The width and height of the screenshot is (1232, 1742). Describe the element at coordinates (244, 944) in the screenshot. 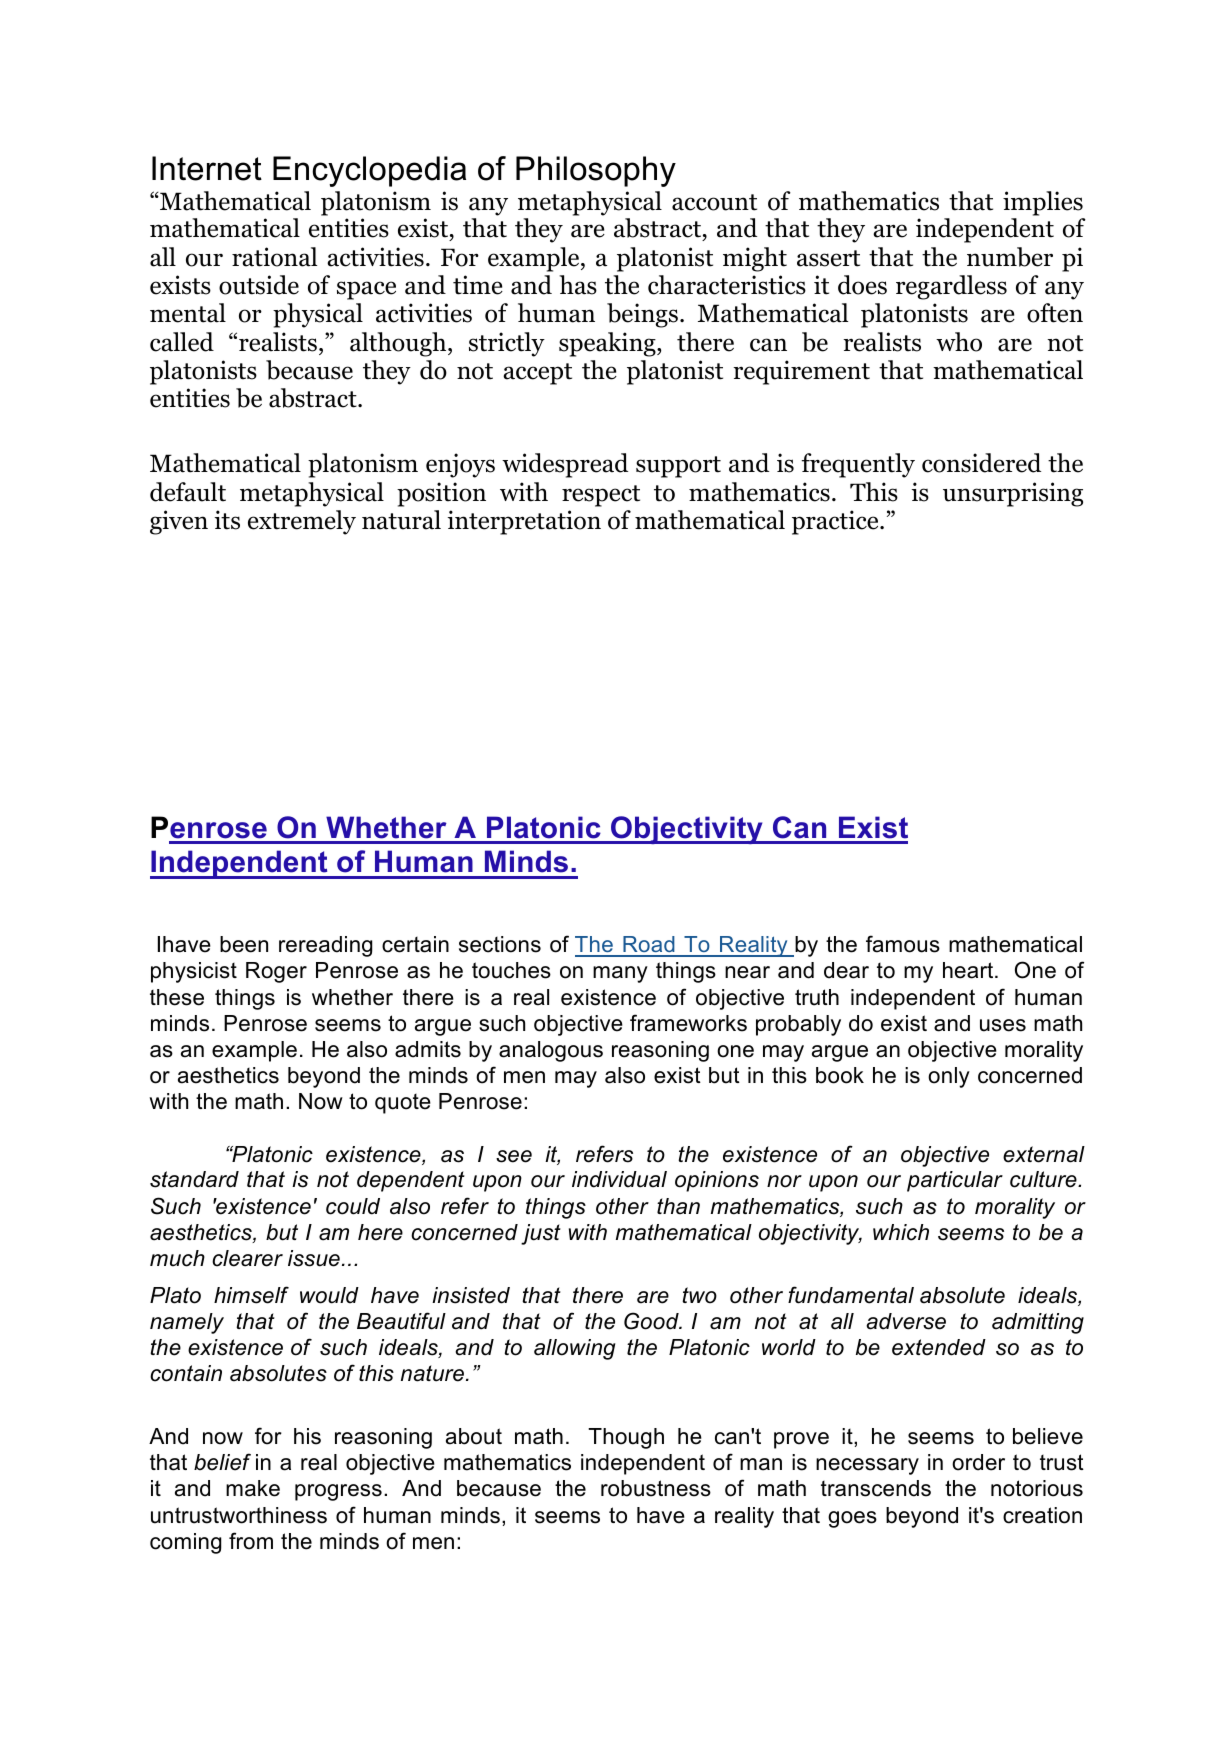

I see `been` at that location.
